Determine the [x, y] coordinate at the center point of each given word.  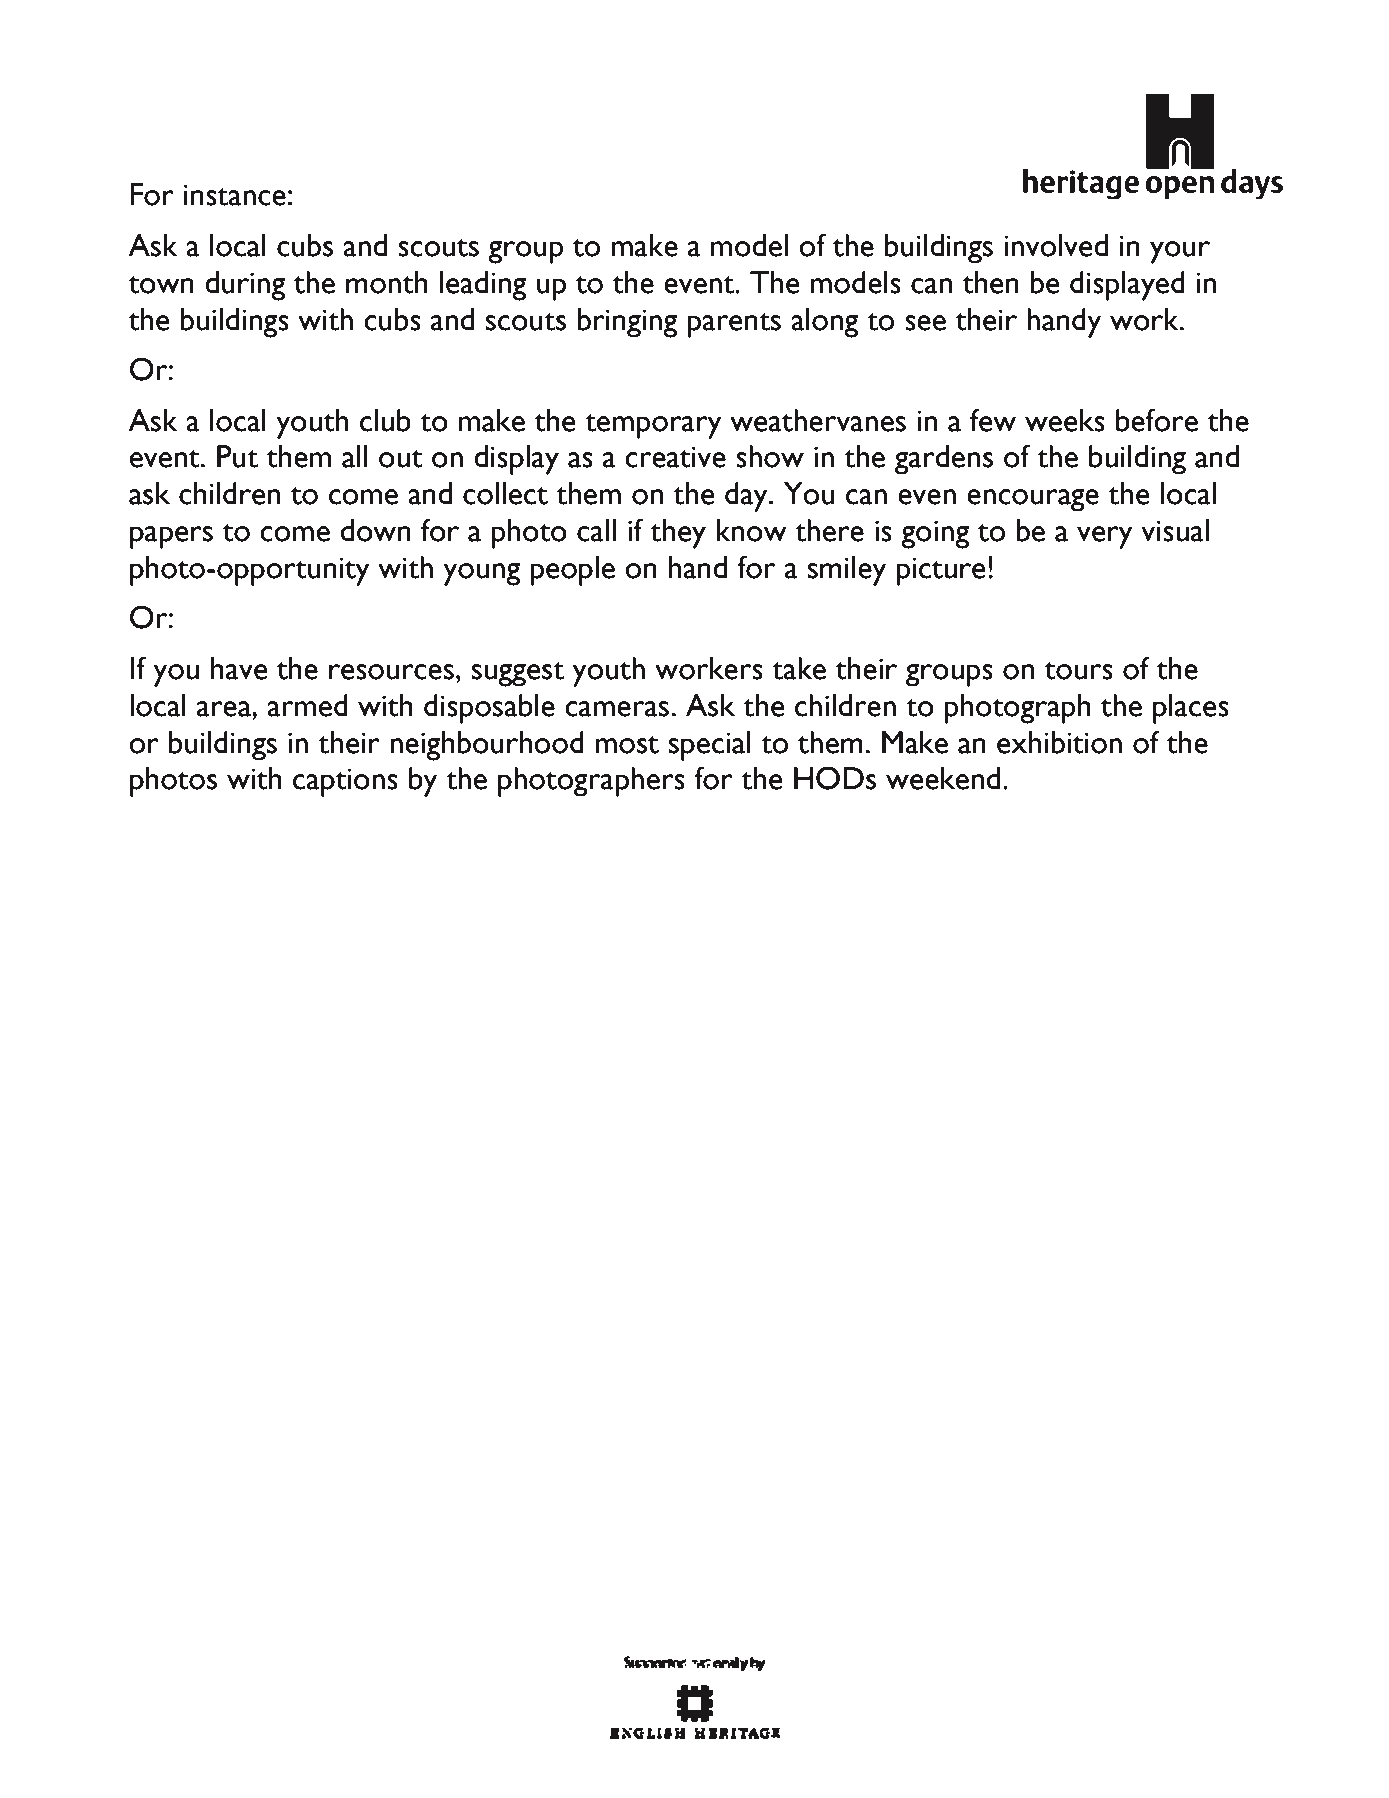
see [925, 323]
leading [483, 286]
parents [734, 325]
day [747, 497]
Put [237, 456]
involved [1056, 245]
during [245, 286]
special [710, 746]
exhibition [1059, 742]
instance [235, 195]
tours [1079, 671]
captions [345, 782]
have [239, 668]
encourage [1033, 500]
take [799, 668]
